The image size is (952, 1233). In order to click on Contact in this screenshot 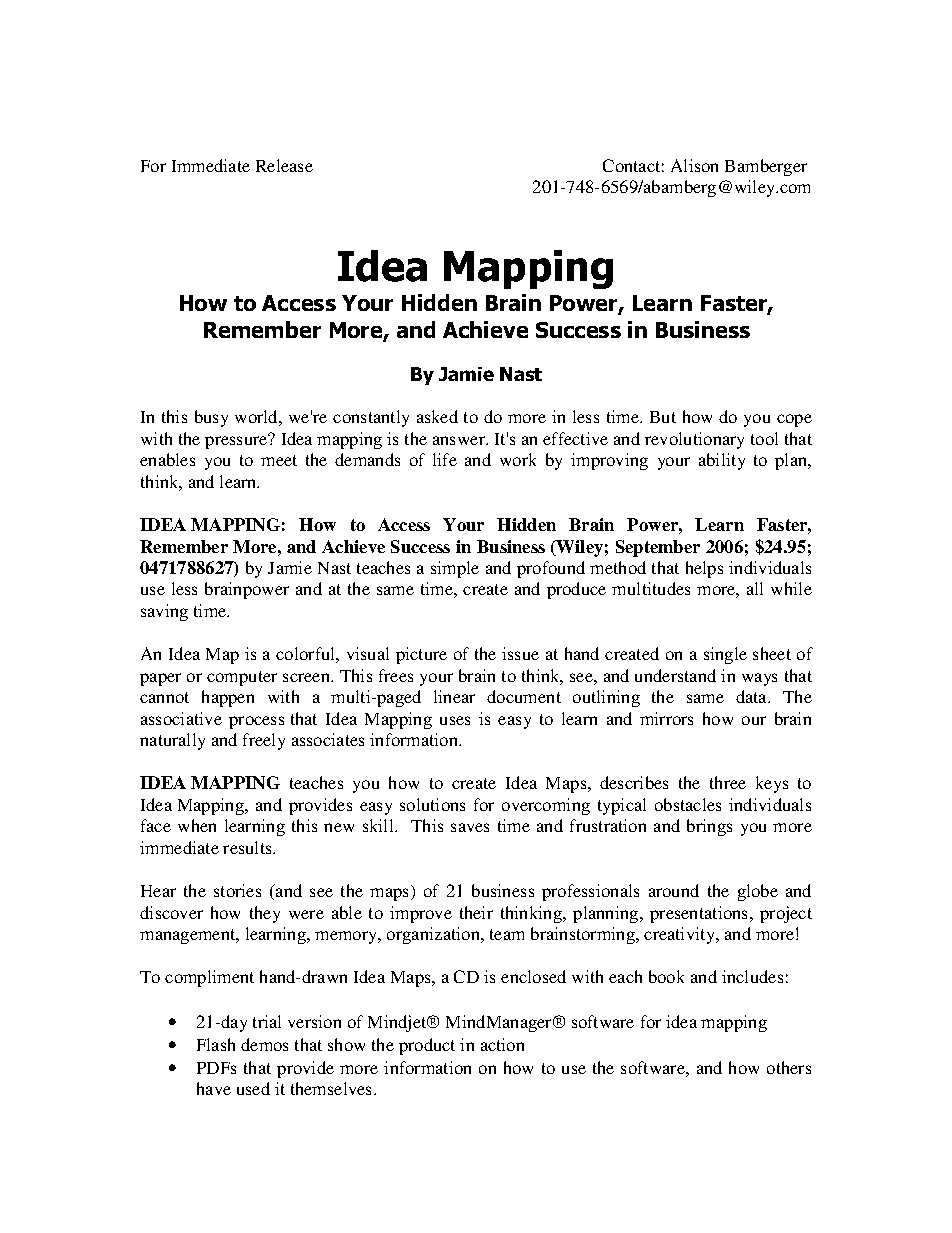, I will do `click(631, 165)`.
